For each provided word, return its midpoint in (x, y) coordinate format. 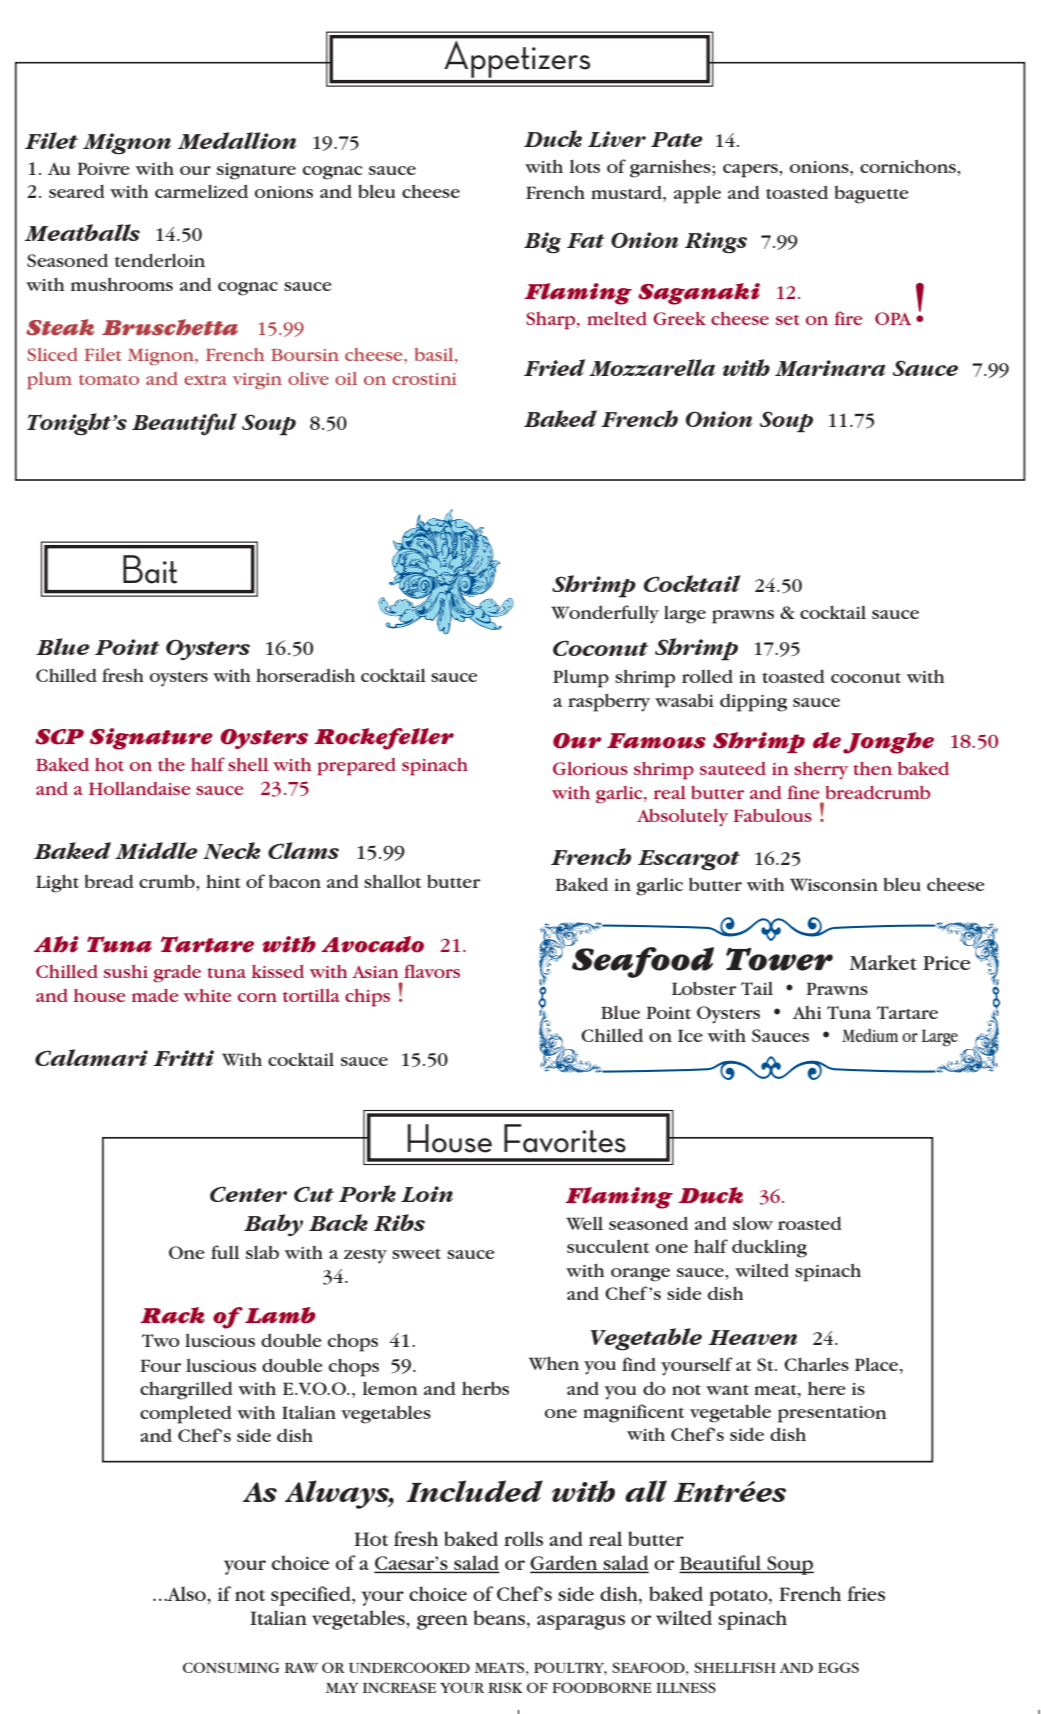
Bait (150, 569)
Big (542, 243)
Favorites (565, 1138)
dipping (753, 703)
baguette (871, 194)
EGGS (838, 1667)
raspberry (609, 702)
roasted (810, 1223)
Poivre (103, 168)
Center (248, 1194)
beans (500, 1619)
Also (186, 1593)
